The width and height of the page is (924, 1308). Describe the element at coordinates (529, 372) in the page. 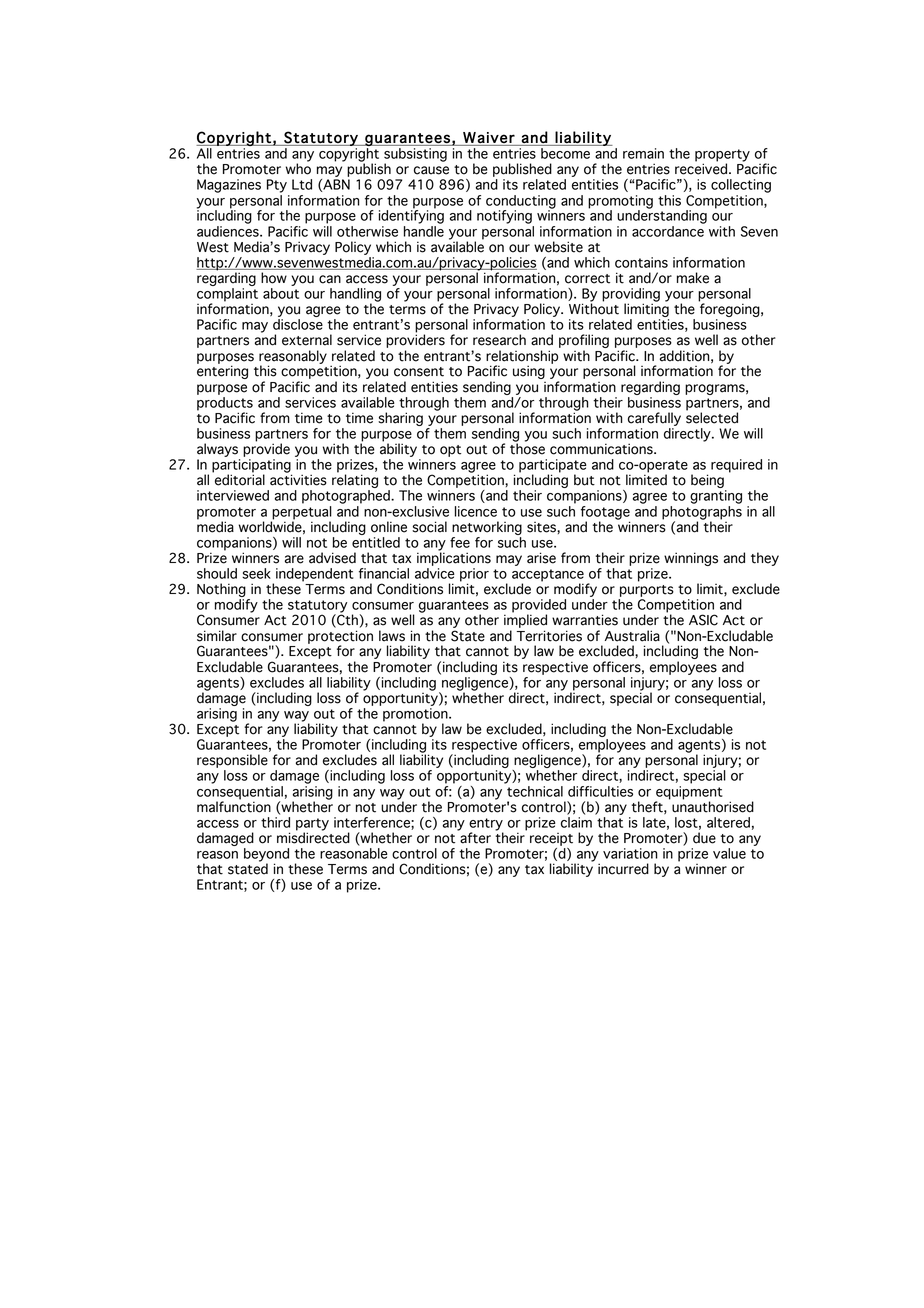

I see `using` at that location.
